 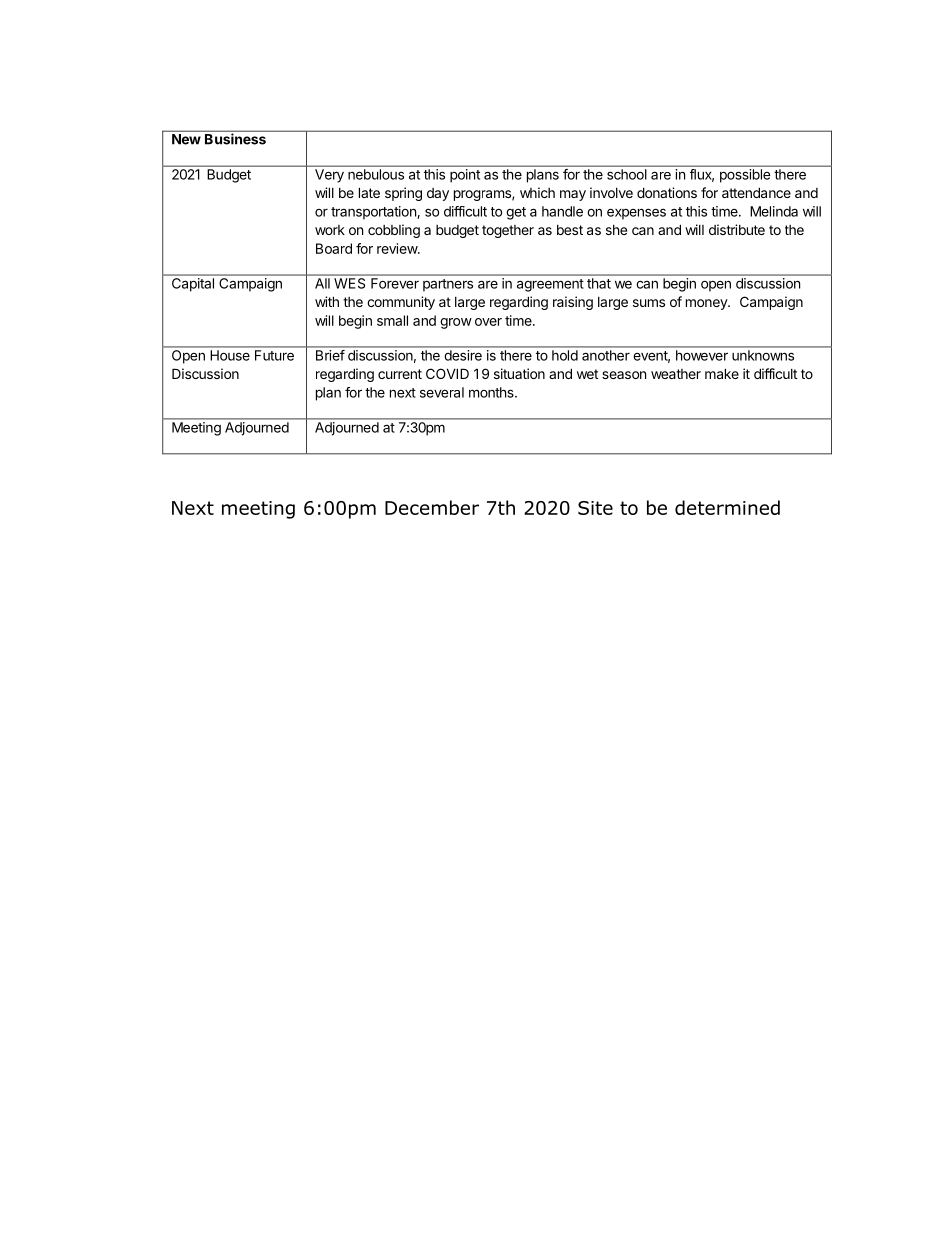 What do you see at coordinates (727, 507) in the screenshot?
I see `determined` at bounding box center [727, 507].
